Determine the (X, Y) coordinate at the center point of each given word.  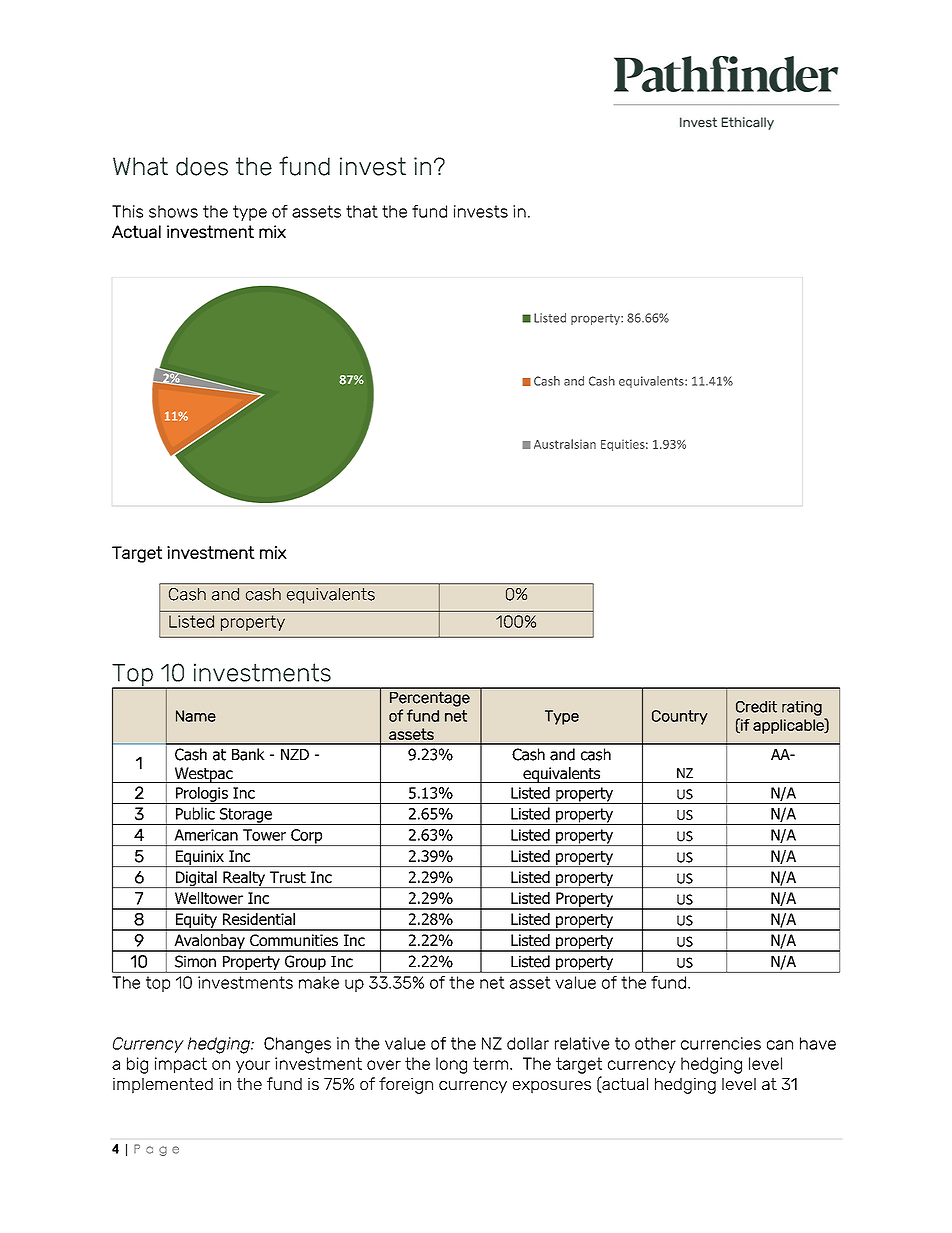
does (202, 166)
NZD (295, 754)
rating (802, 708)
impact (181, 1065)
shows (173, 211)
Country (680, 717)
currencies (721, 1043)
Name (196, 716)
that (362, 211)
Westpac (203, 775)
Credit (756, 707)
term (492, 1063)
